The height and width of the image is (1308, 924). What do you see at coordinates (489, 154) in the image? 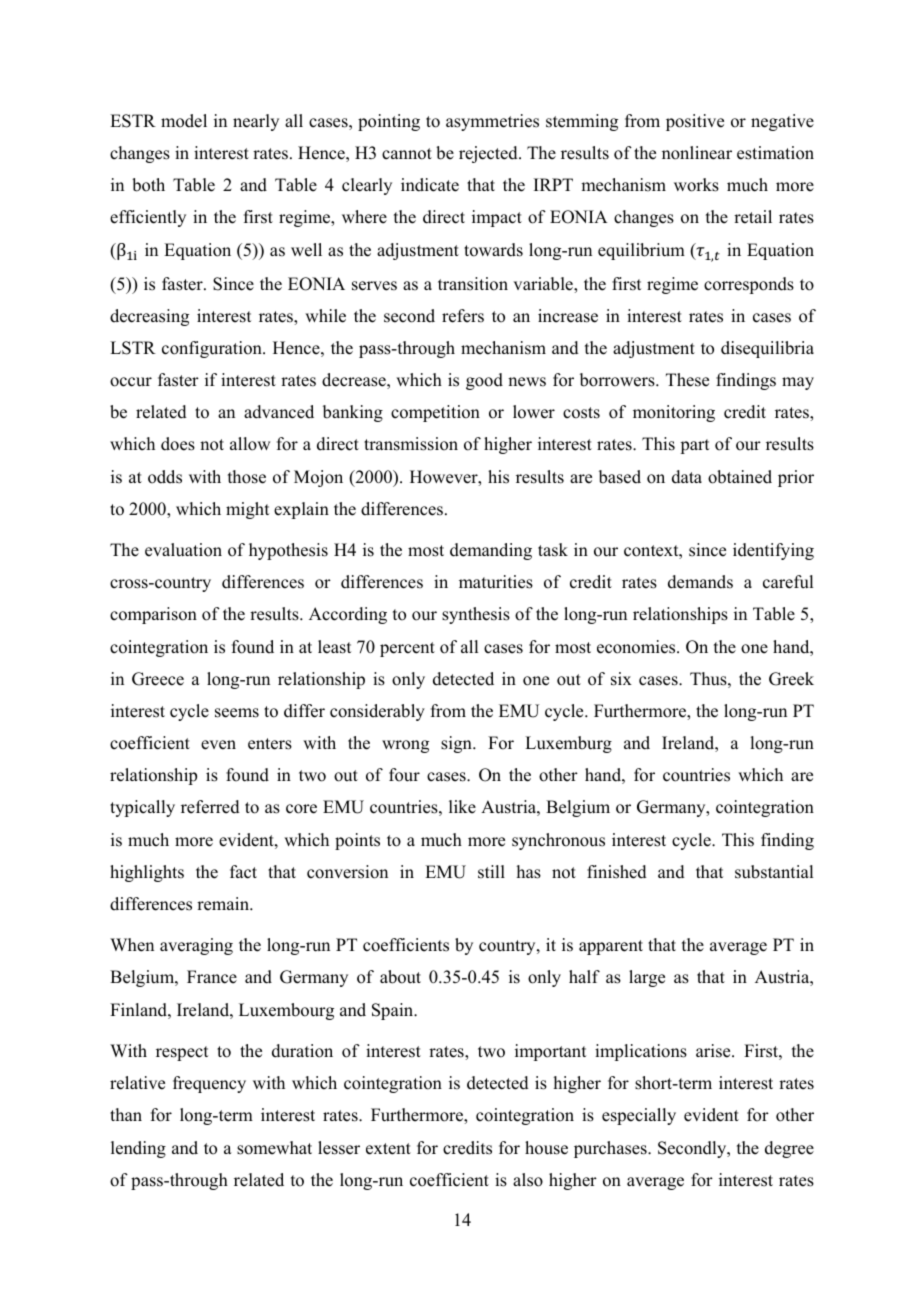
I see `rejected` at bounding box center [489, 154].
